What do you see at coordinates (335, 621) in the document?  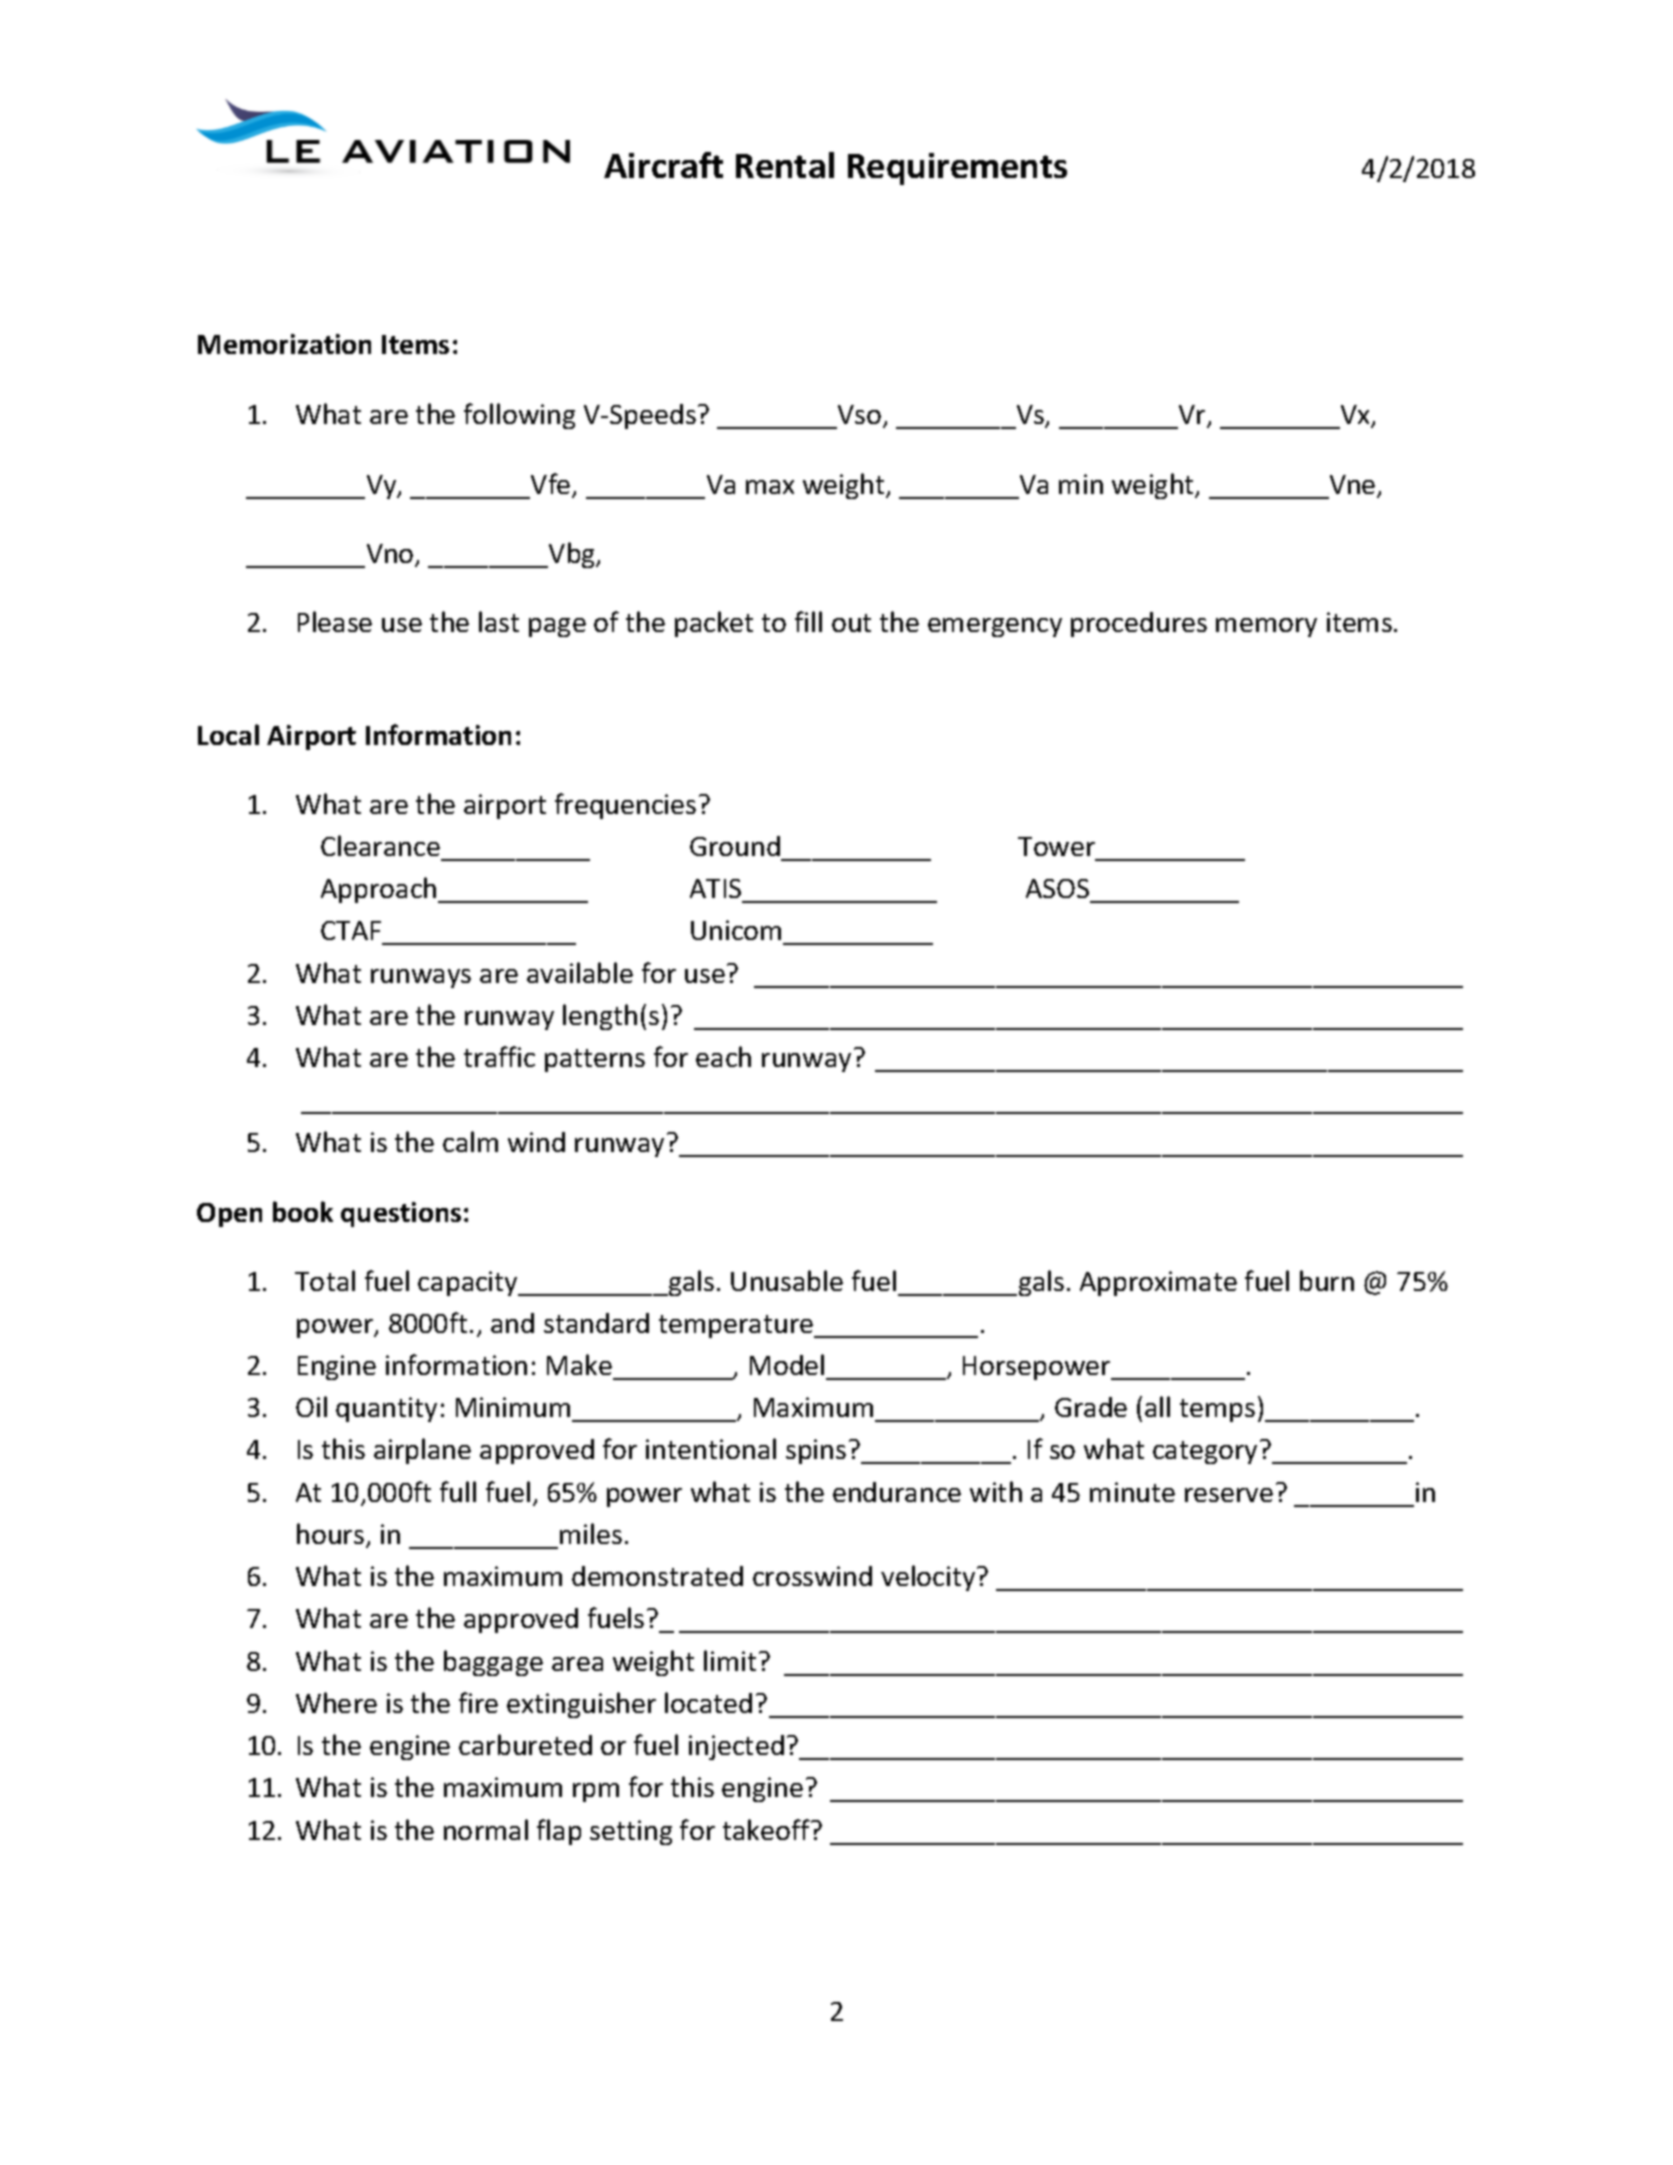 I see `Please` at bounding box center [335, 621].
